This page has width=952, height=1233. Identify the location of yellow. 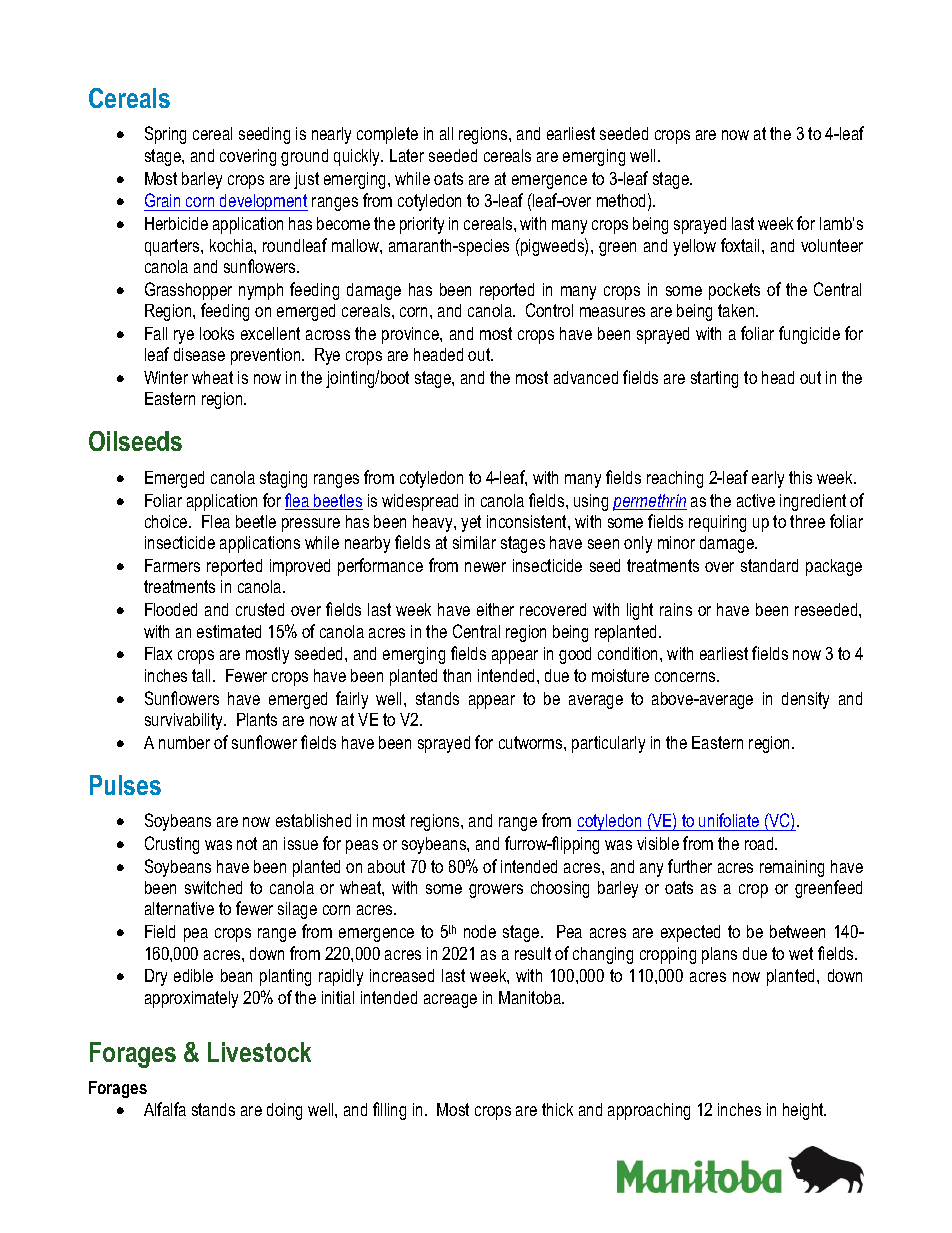
(694, 247).
